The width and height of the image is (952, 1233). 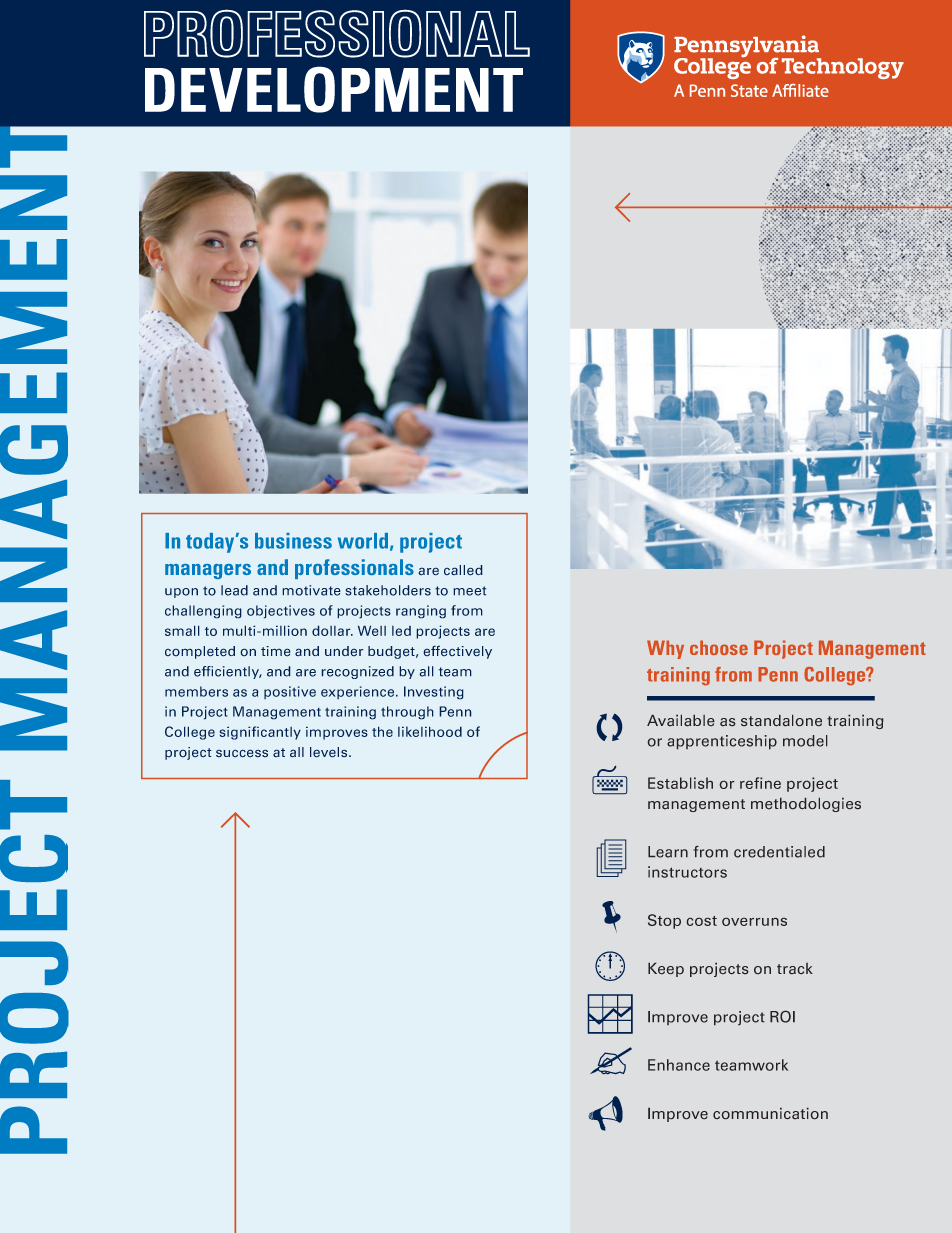 What do you see at coordinates (722, 742) in the image?
I see `apprenticeship` at bounding box center [722, 742].
